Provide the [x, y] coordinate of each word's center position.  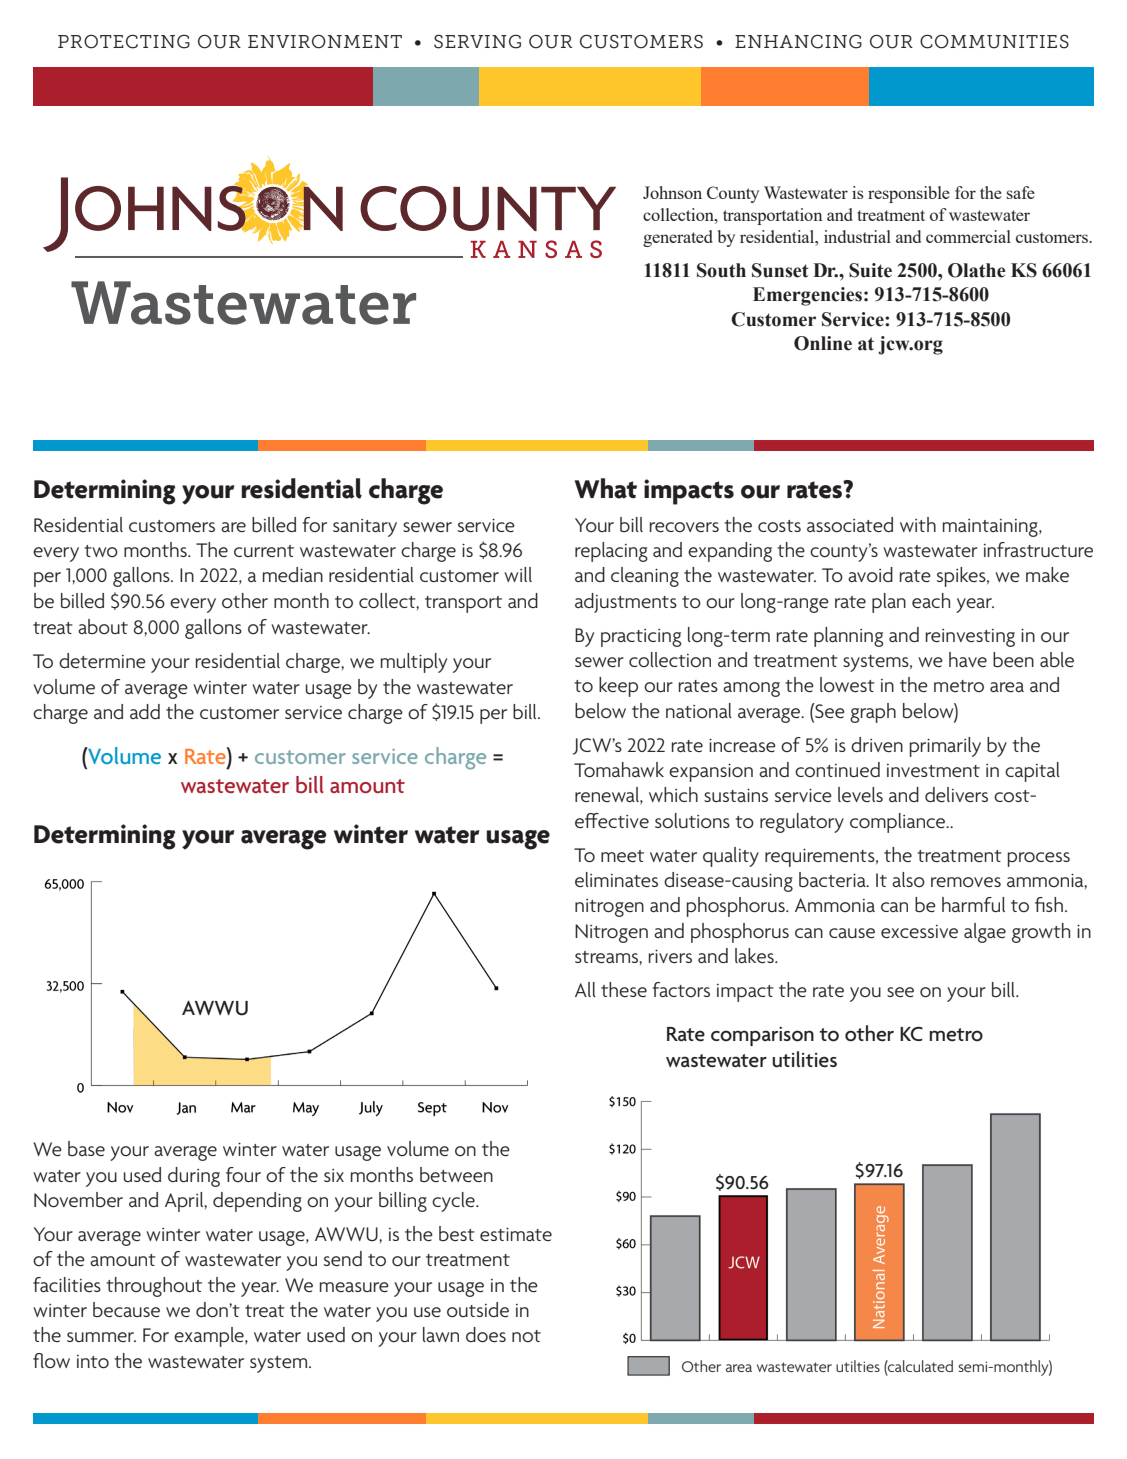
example [210, 1337]
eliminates [616, 879]
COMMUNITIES [994, 41]
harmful [973, 904]
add [145, 711]
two [101, 551]
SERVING [477, 41]
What [605, 488]
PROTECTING [124, 41]
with [918, 524]
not [526, 1336]
